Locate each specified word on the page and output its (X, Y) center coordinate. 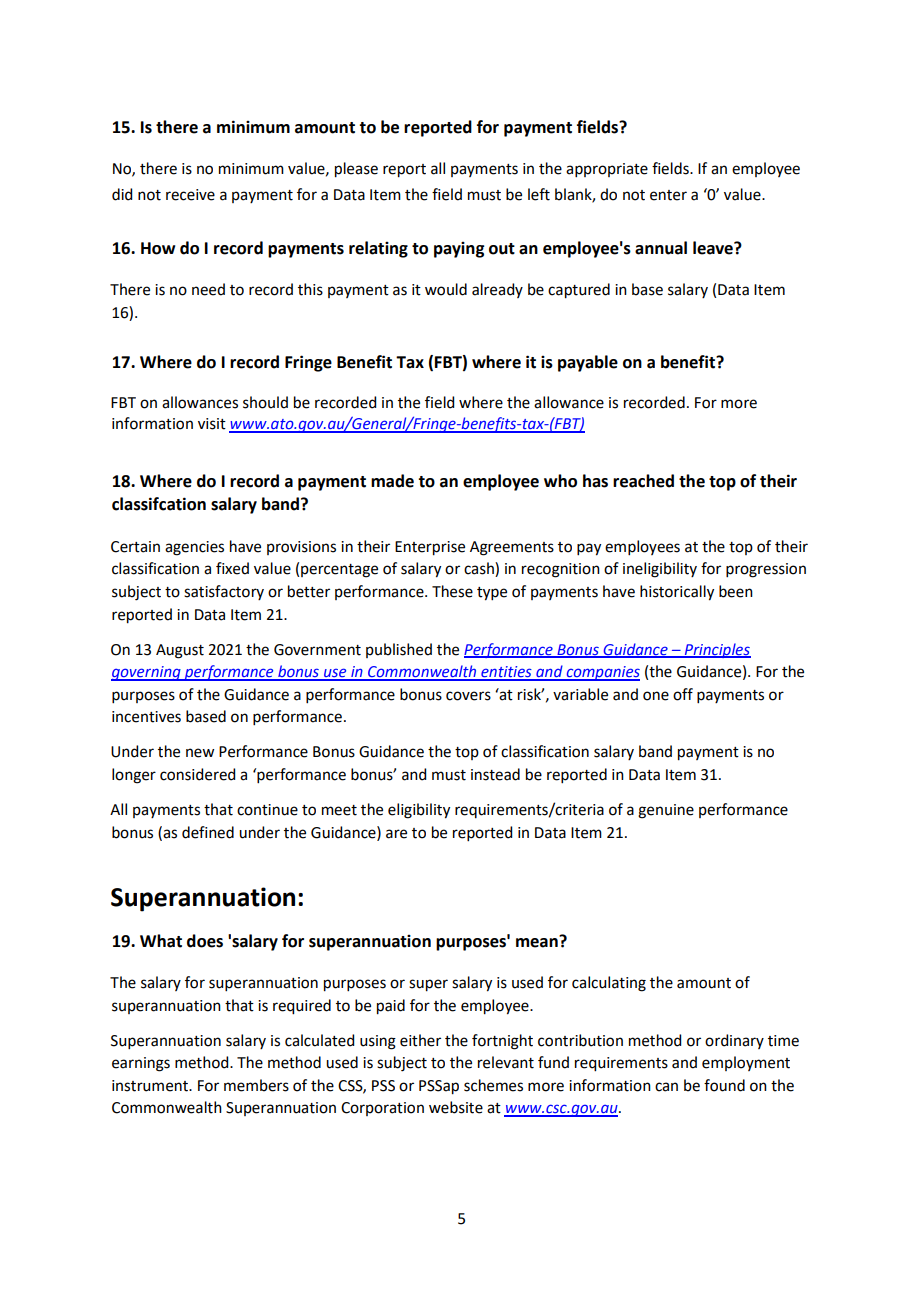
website (456, 1107)
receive (190, 195)
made (392, 481)
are (396, 834)
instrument (151, 1086)
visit (212, 424)
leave (714, 248)
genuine (666, 811)
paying (459, 250)
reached (643, 481)
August (180, 651)
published (399, 650)
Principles (716, 650)
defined (208, 832)
